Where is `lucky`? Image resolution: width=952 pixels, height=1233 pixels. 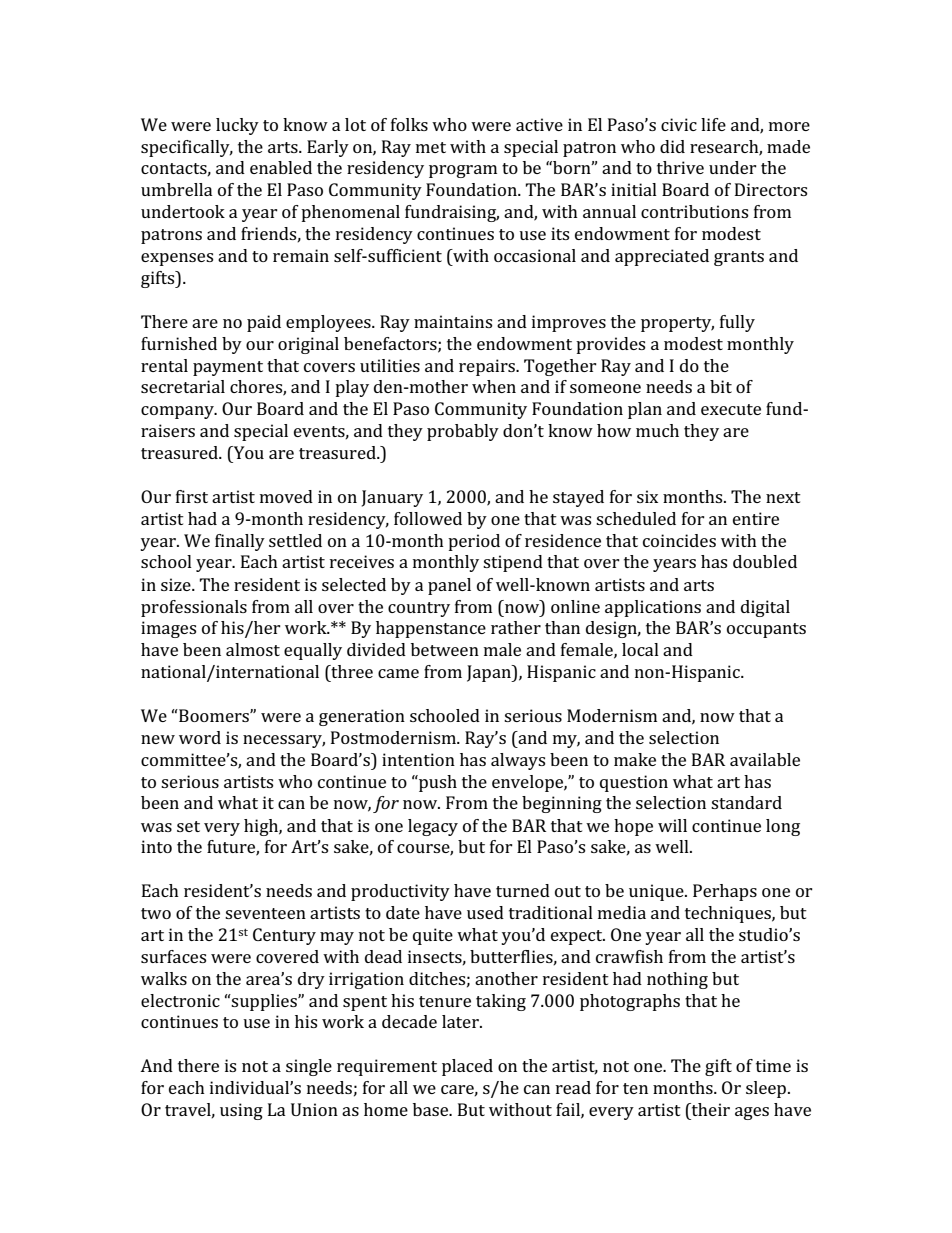
lucky is located at coordinates (237, 126).
